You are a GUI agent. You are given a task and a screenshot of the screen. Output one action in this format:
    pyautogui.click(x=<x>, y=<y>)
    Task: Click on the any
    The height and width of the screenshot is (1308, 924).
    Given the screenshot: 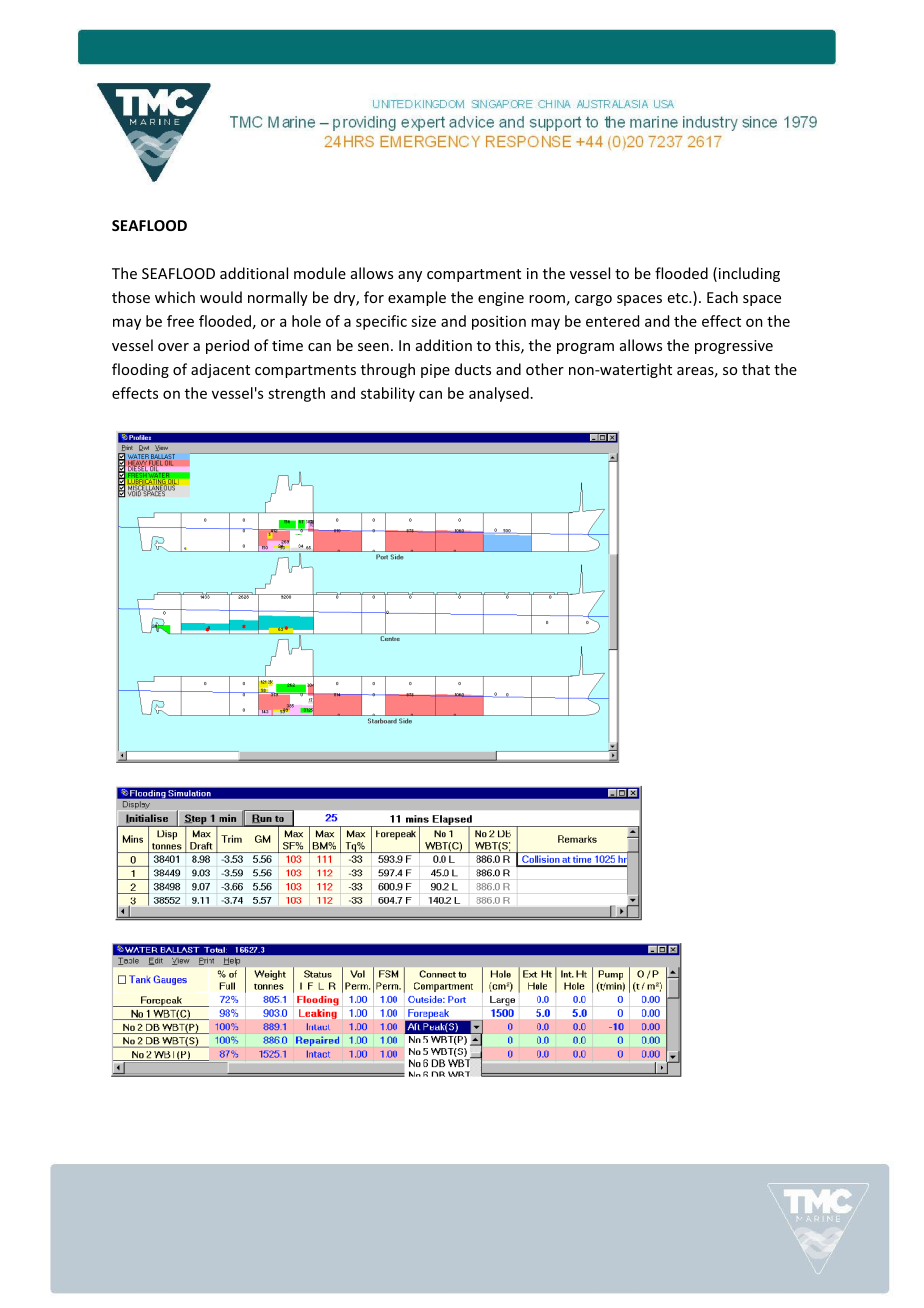 What is the action you would take?
    pyautogui.click(x=410, y=276)
